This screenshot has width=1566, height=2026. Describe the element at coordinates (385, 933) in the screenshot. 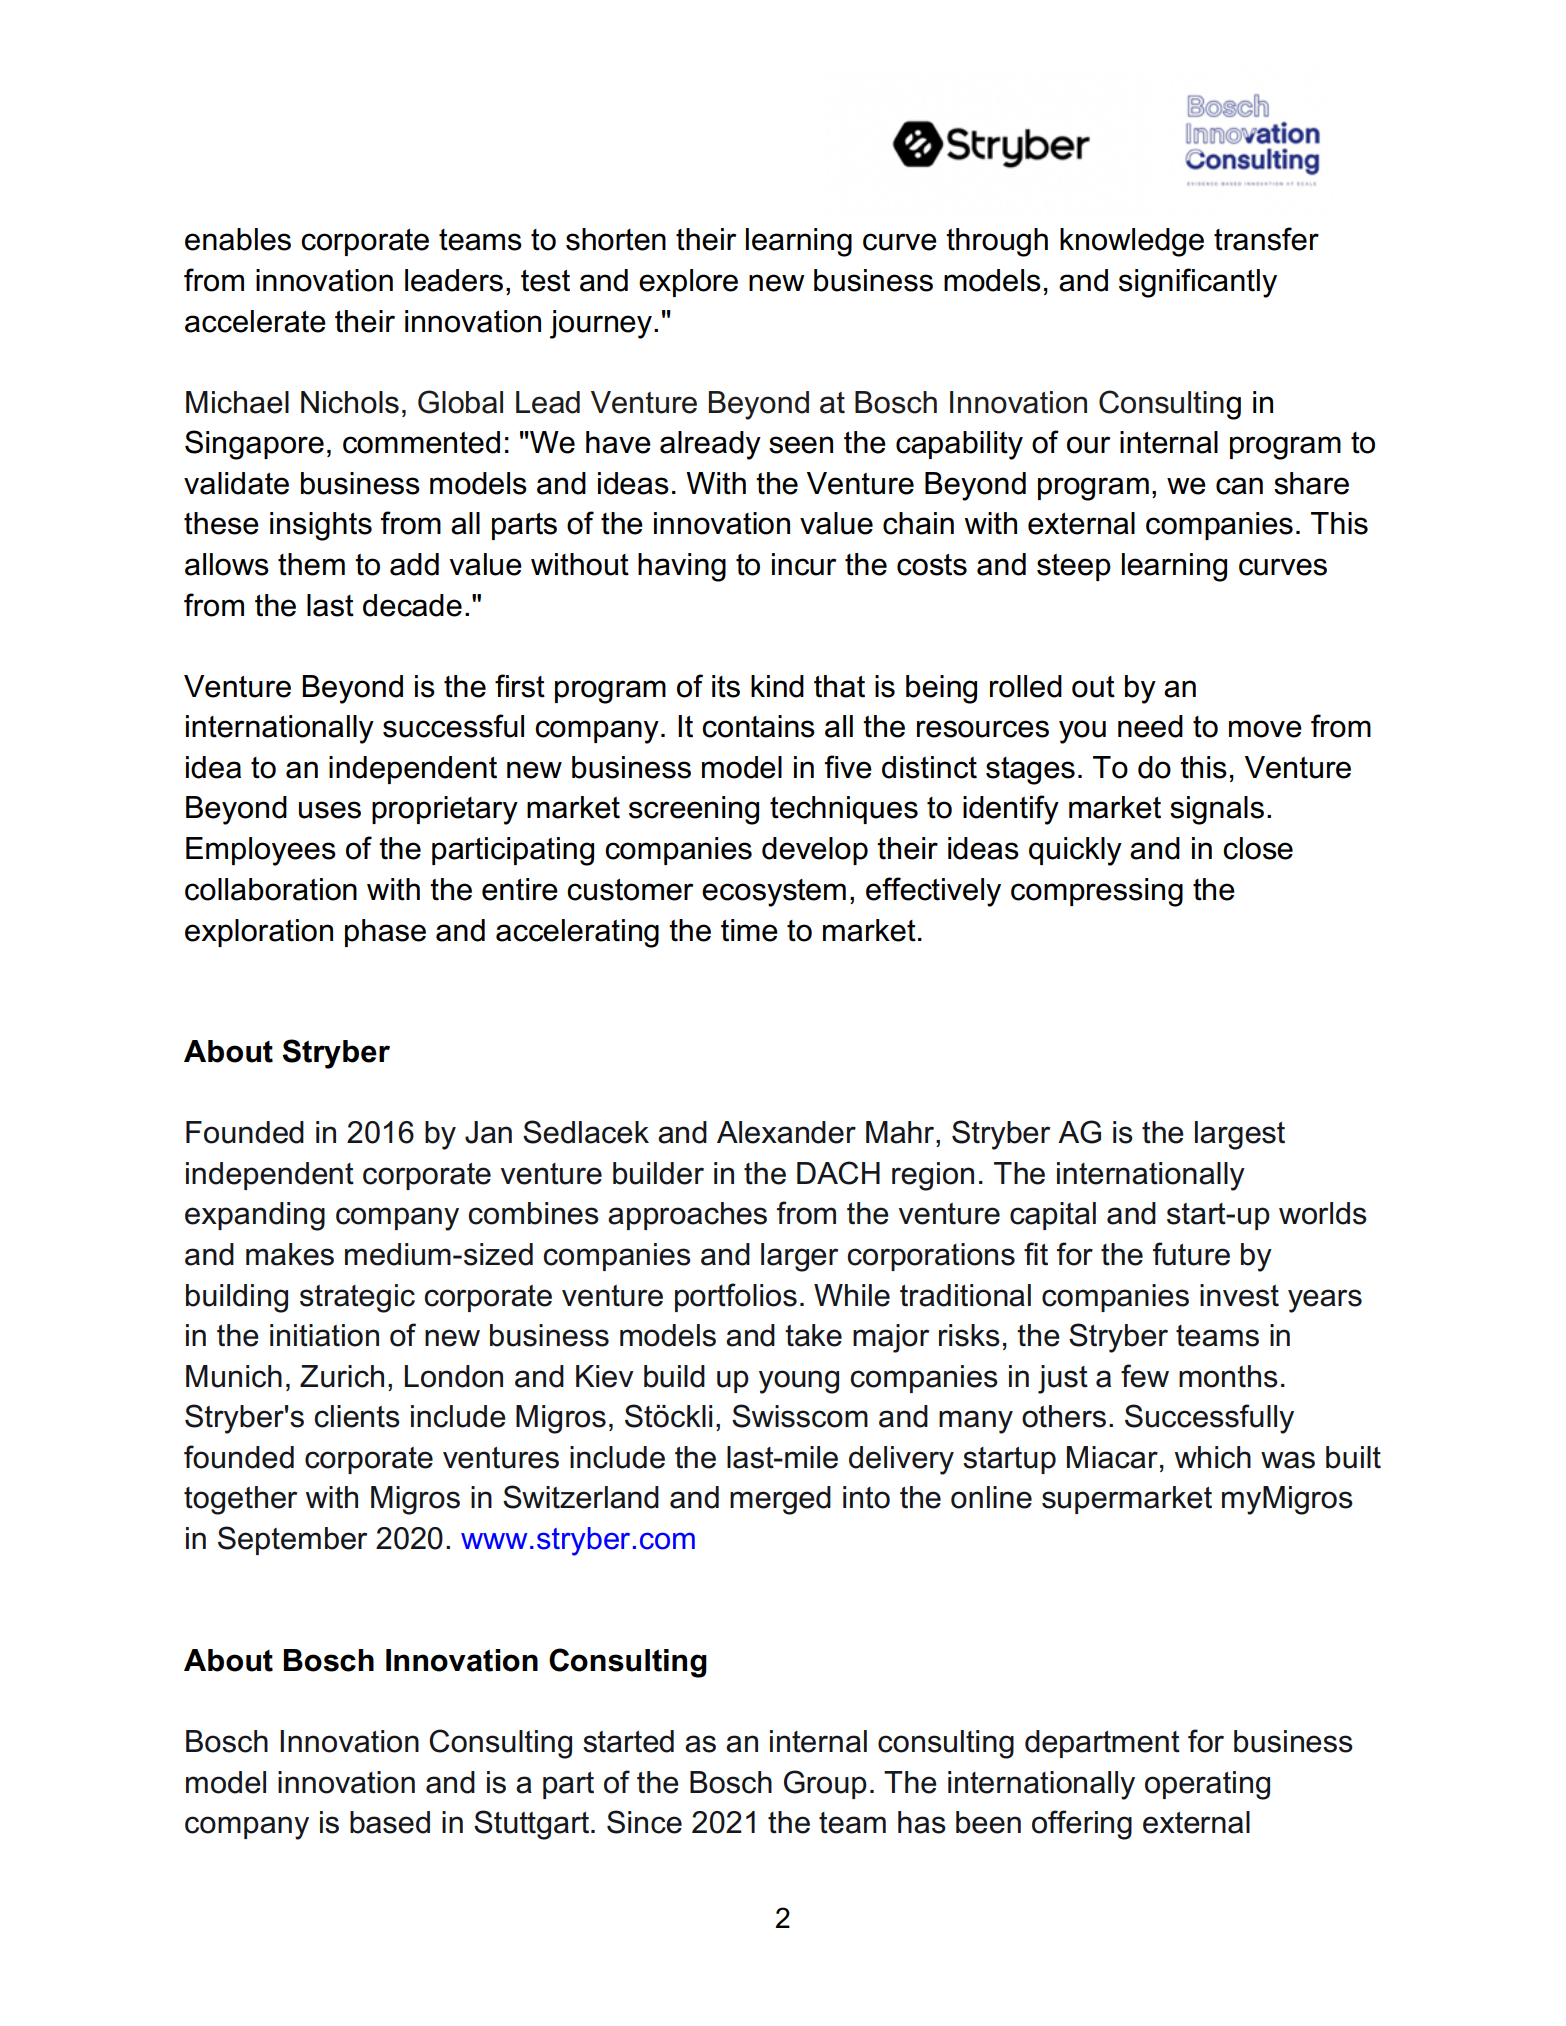

I see `phase` at that location.
